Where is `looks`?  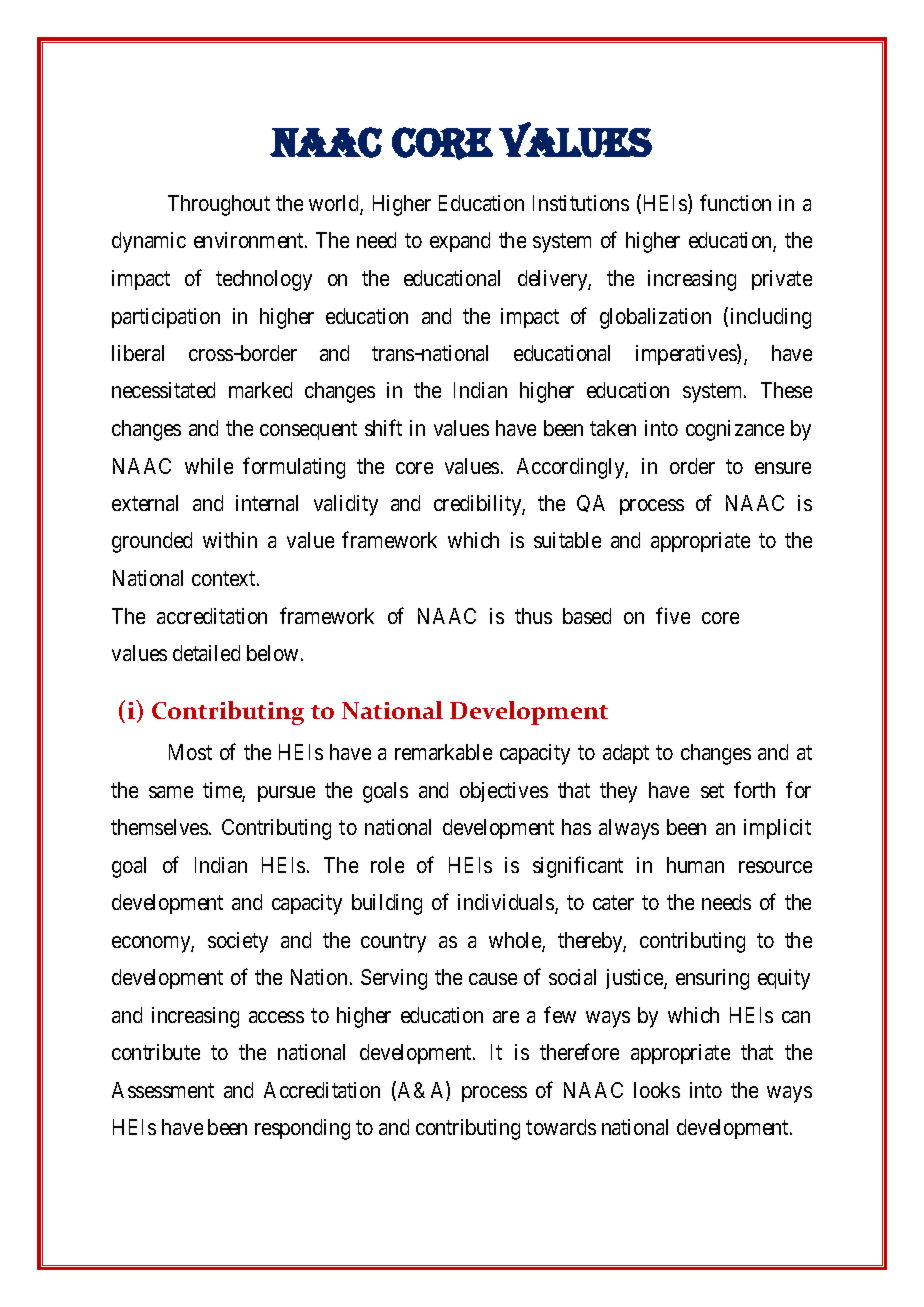
looks is located at coordinates (657, 1090).
